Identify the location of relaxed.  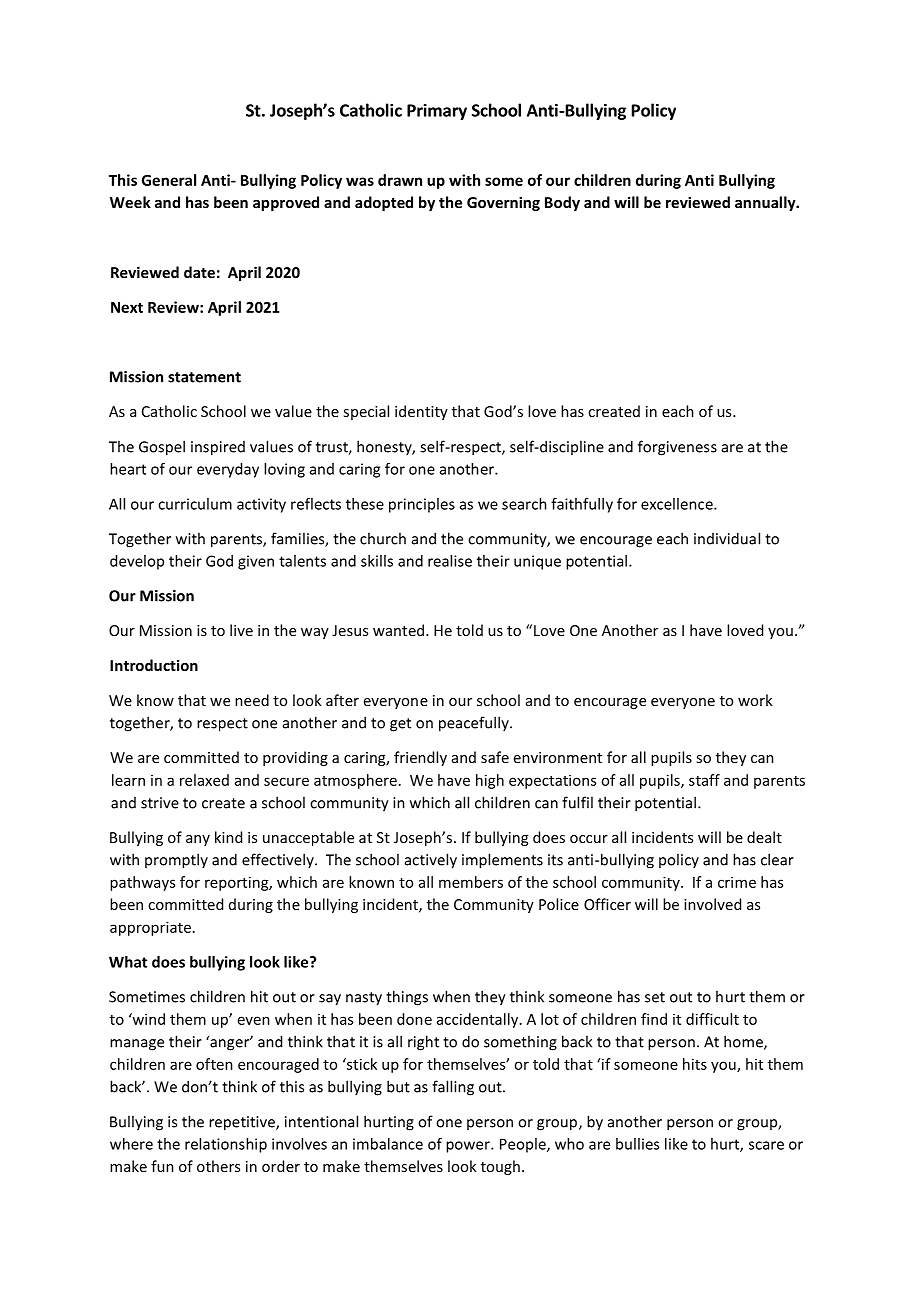
(204, 780).
